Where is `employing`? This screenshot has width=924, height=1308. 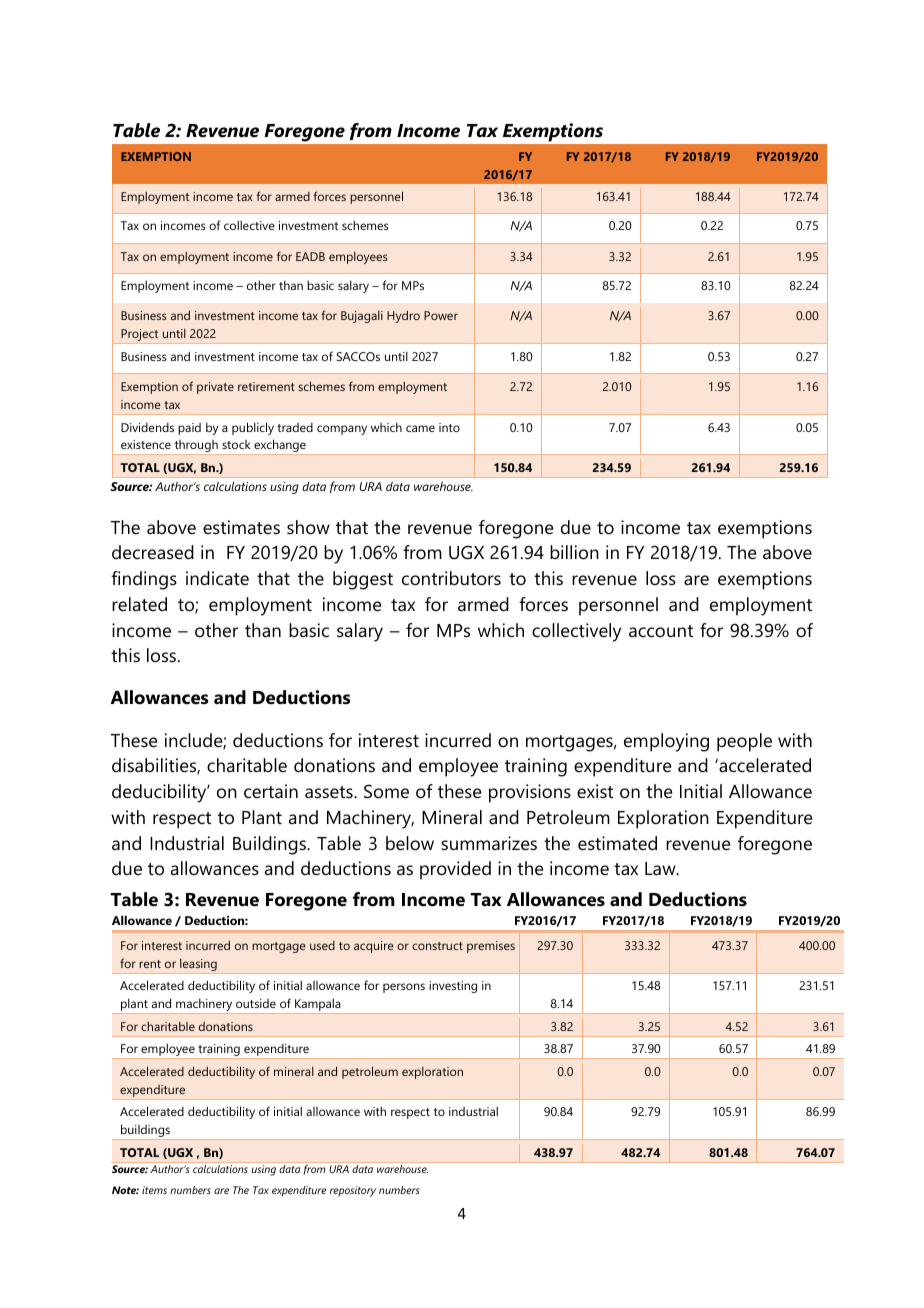
employing is located at coordinates (666, 742).
